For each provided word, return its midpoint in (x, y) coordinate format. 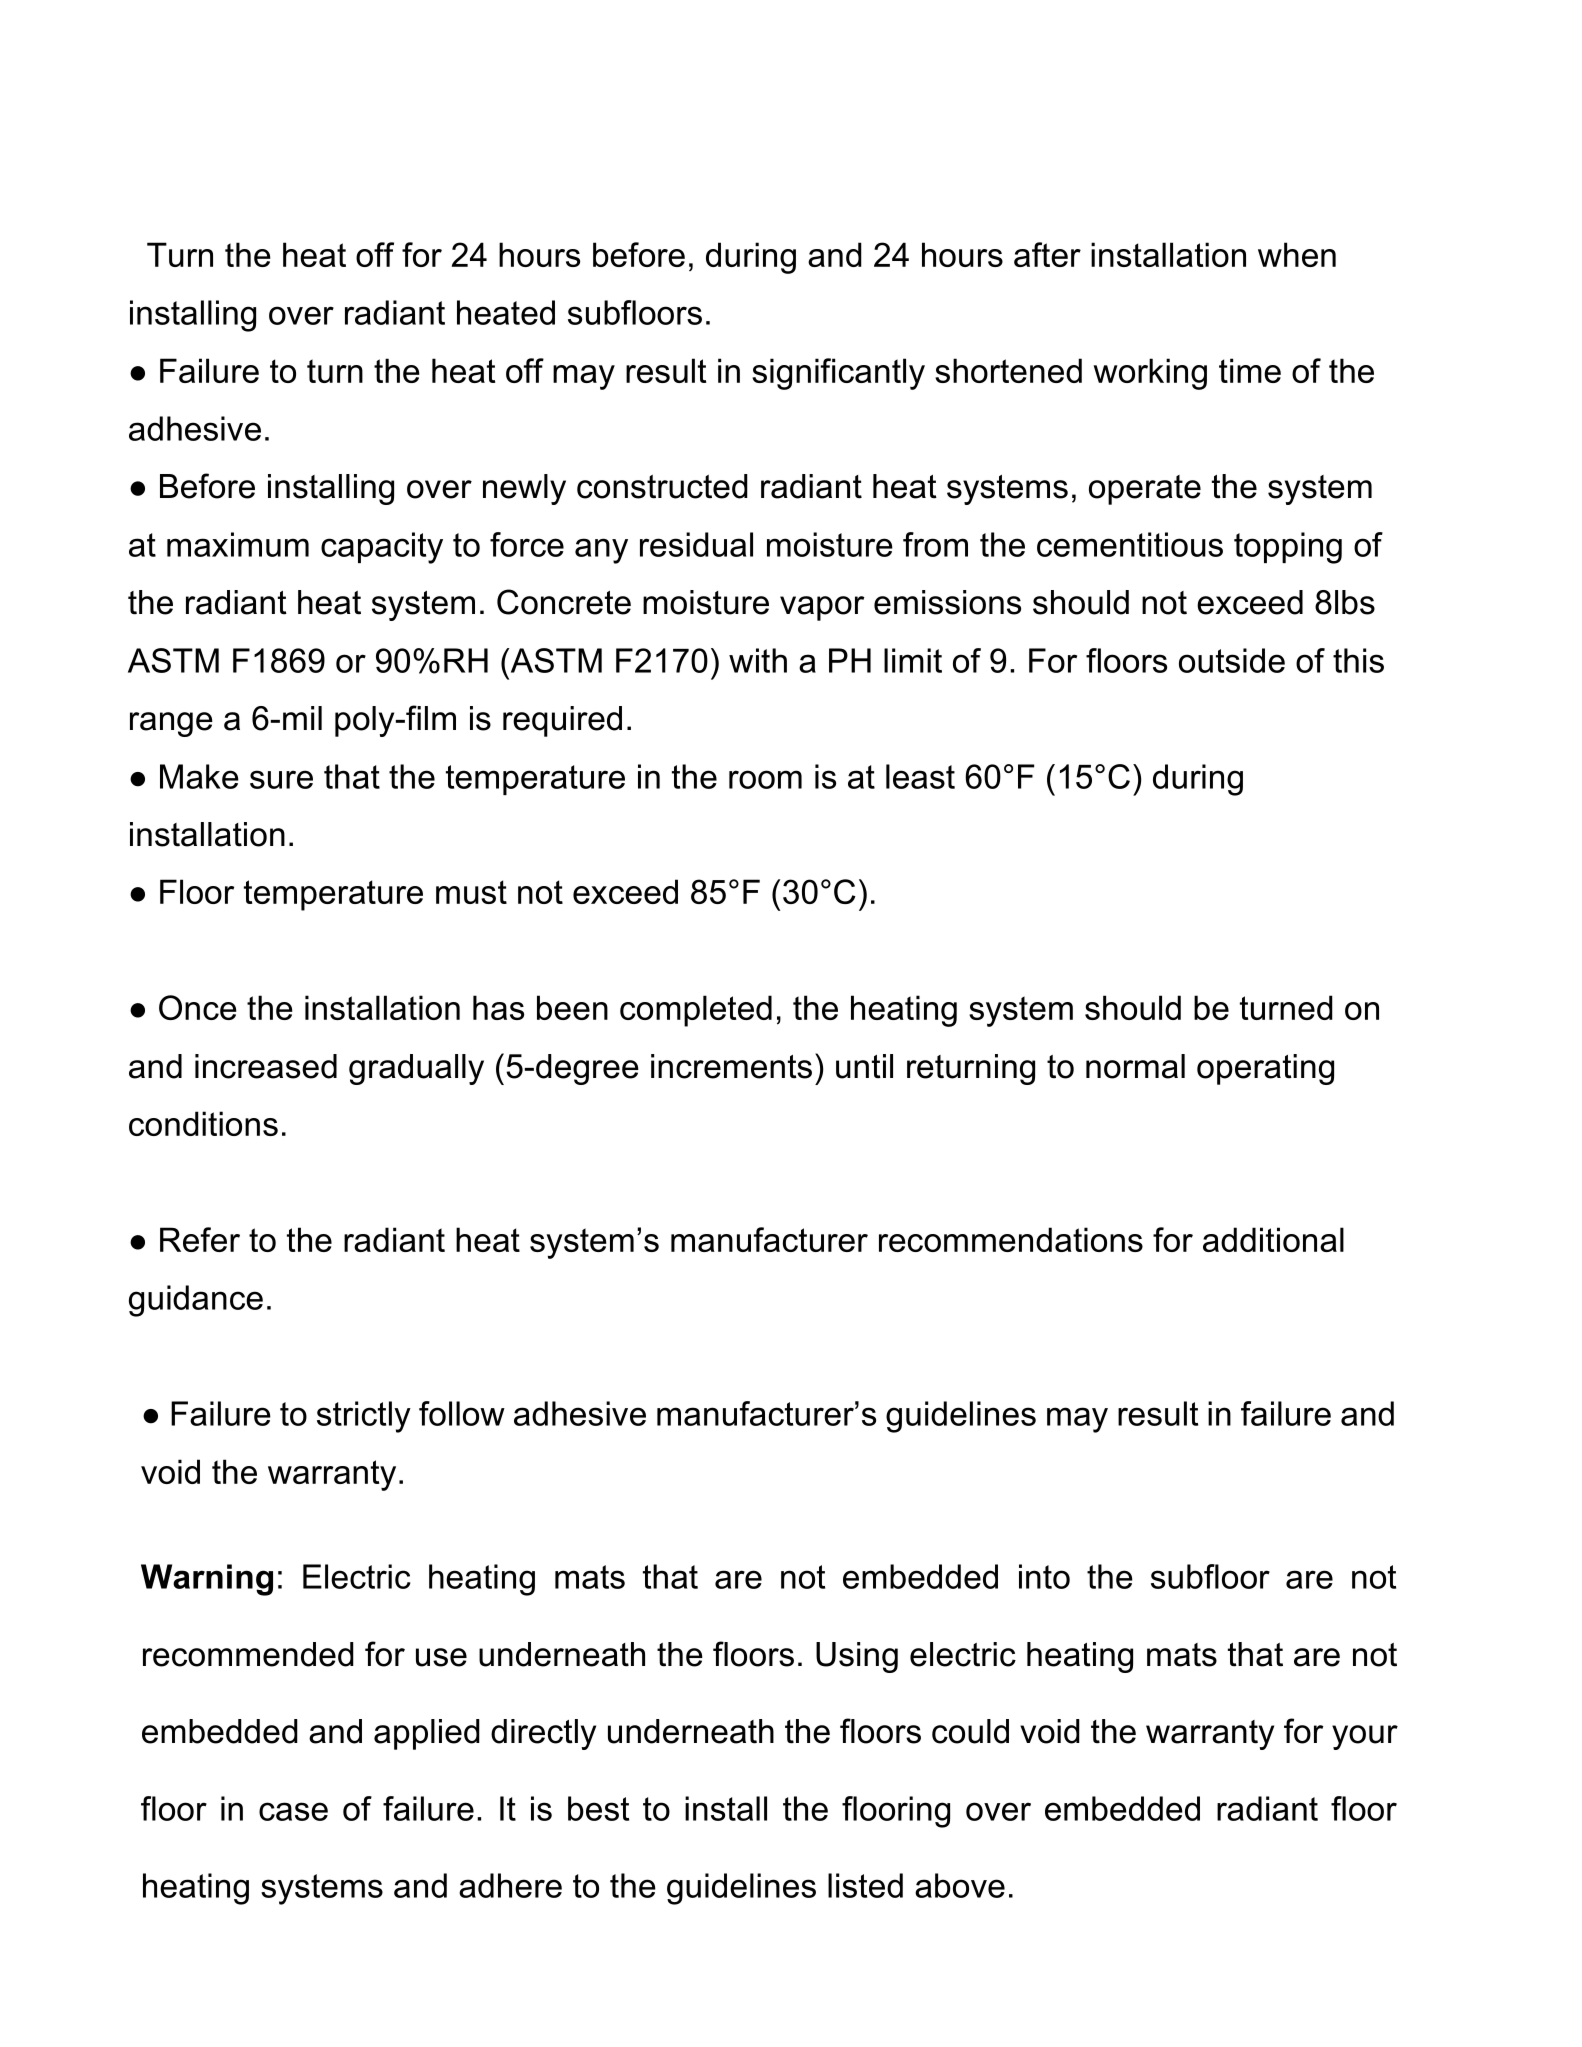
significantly (838, 374)
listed (865, 1885)
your (1365, 1737)
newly (524, 489)
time (1250, 370)
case (293, 1811)
